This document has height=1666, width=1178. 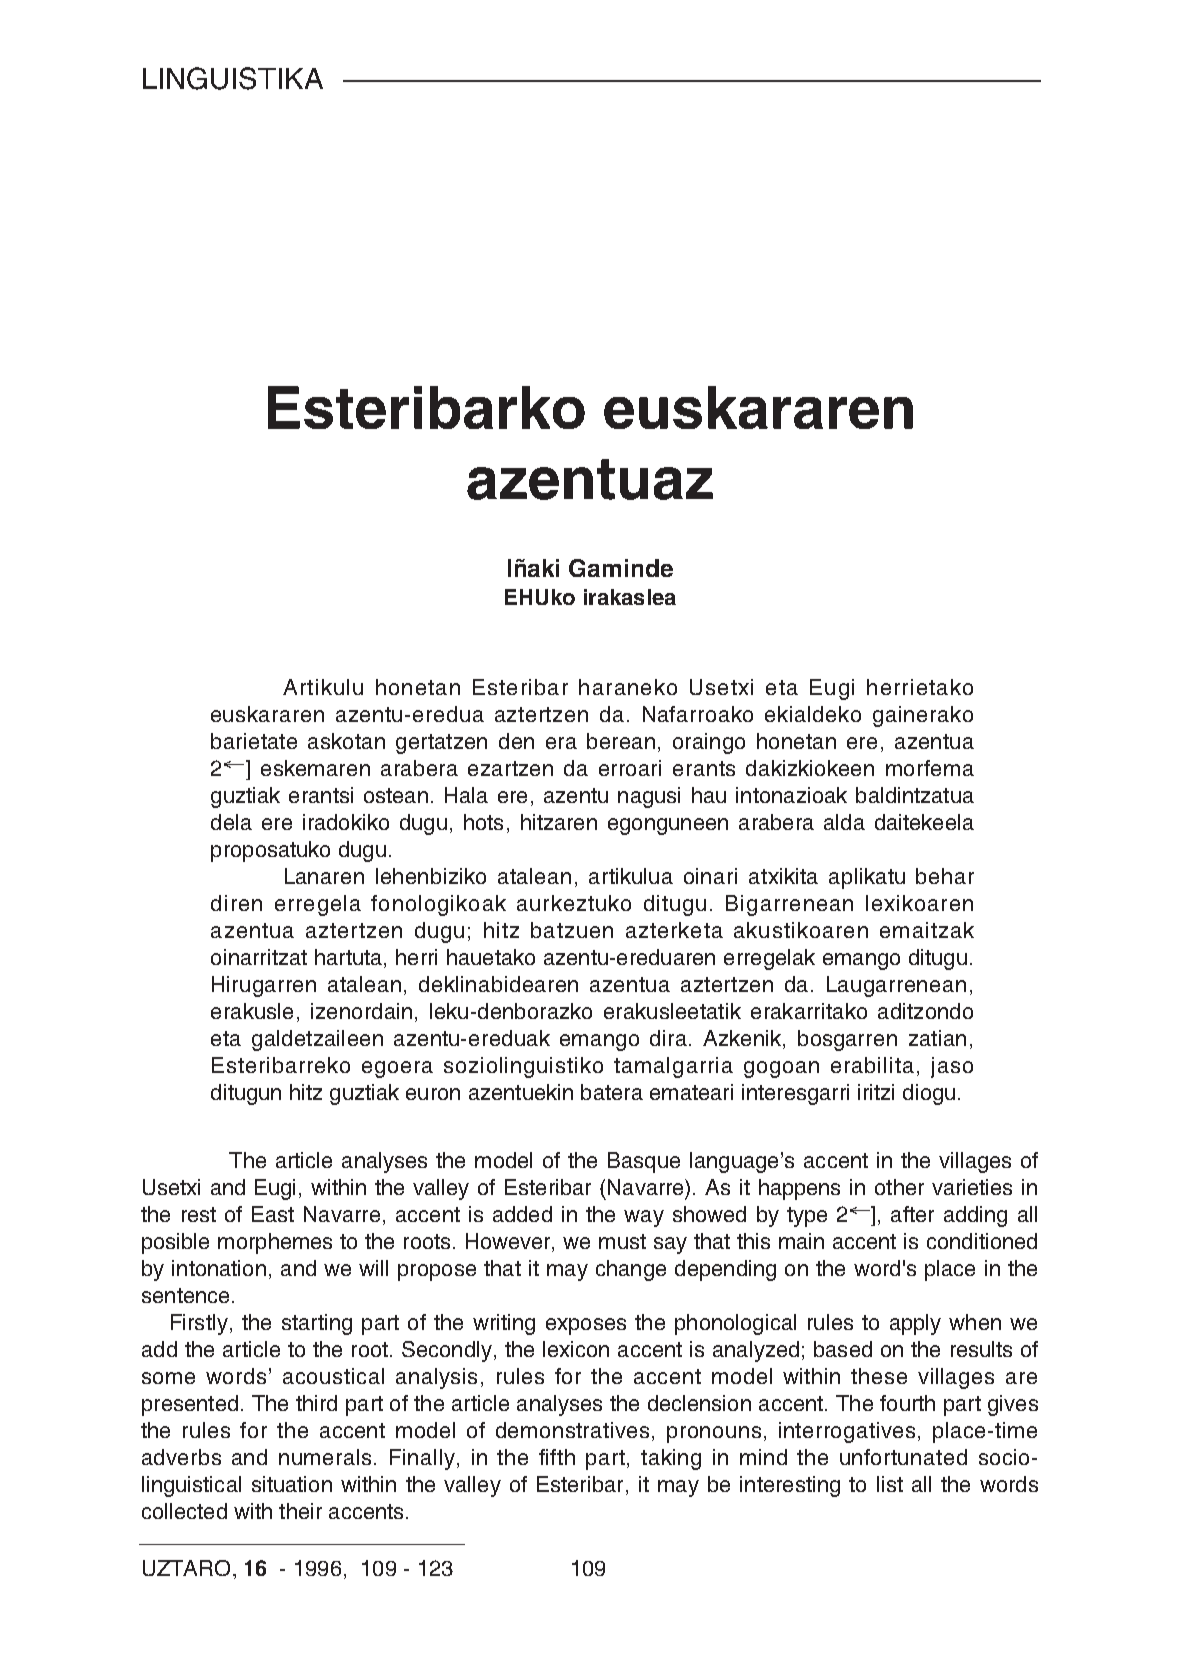 What do you see at coordinates (621, 741) in the document?
I see `berean` at bounding box center [621, 741].
